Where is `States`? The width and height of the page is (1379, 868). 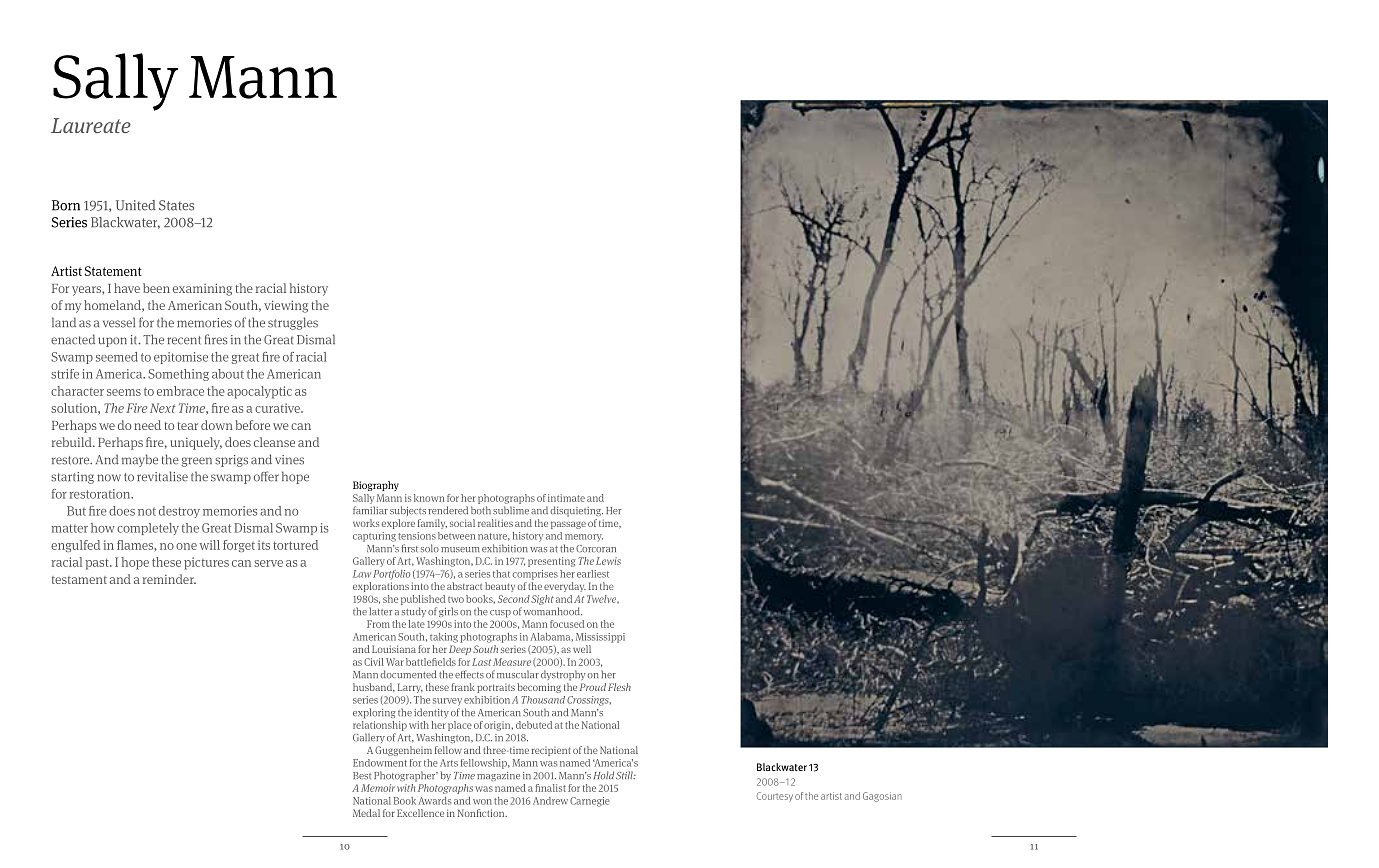 States is located at coordinates (176, 205).
